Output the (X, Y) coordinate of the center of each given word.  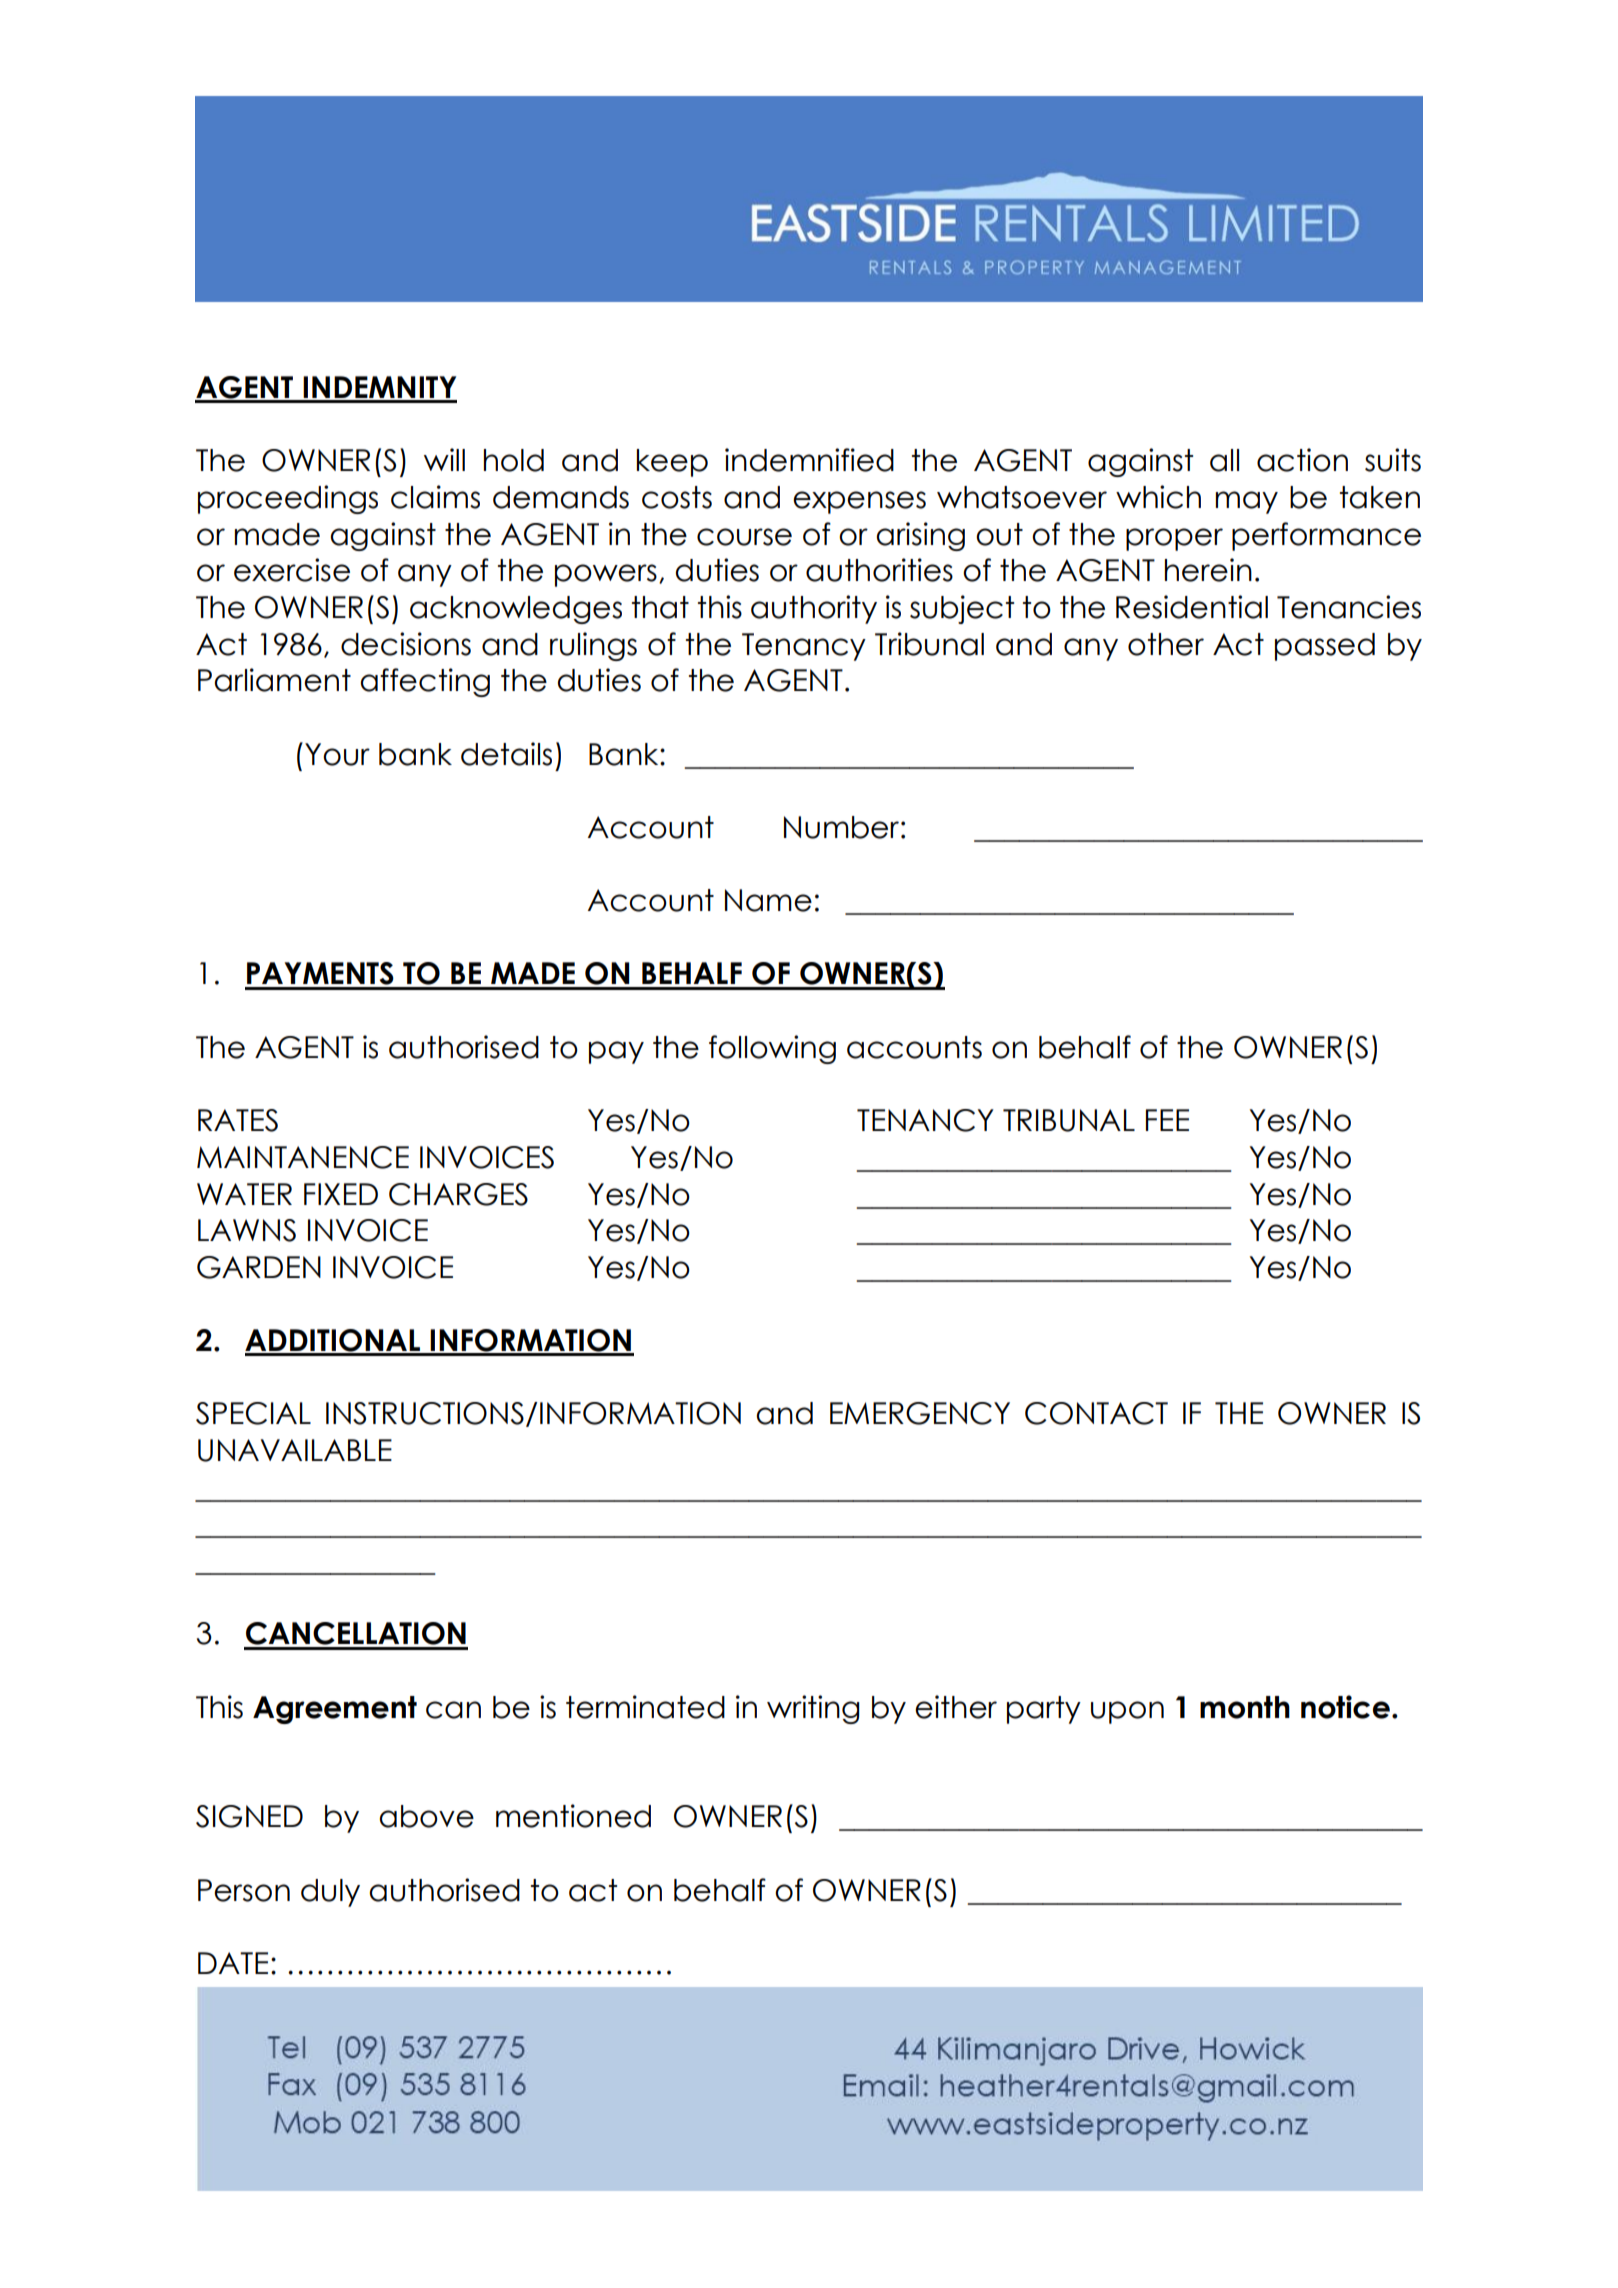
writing (813, 1709)
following (772, 1049)
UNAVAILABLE (295, 1450)
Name (768, 900)
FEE (1167, 1120)
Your (337, 754)
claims (435, 497)
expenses (859, 502)
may (1247, 502)
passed (1325, 647)
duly (330, 1893)
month (1245, 1707)
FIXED (341, 1194)
